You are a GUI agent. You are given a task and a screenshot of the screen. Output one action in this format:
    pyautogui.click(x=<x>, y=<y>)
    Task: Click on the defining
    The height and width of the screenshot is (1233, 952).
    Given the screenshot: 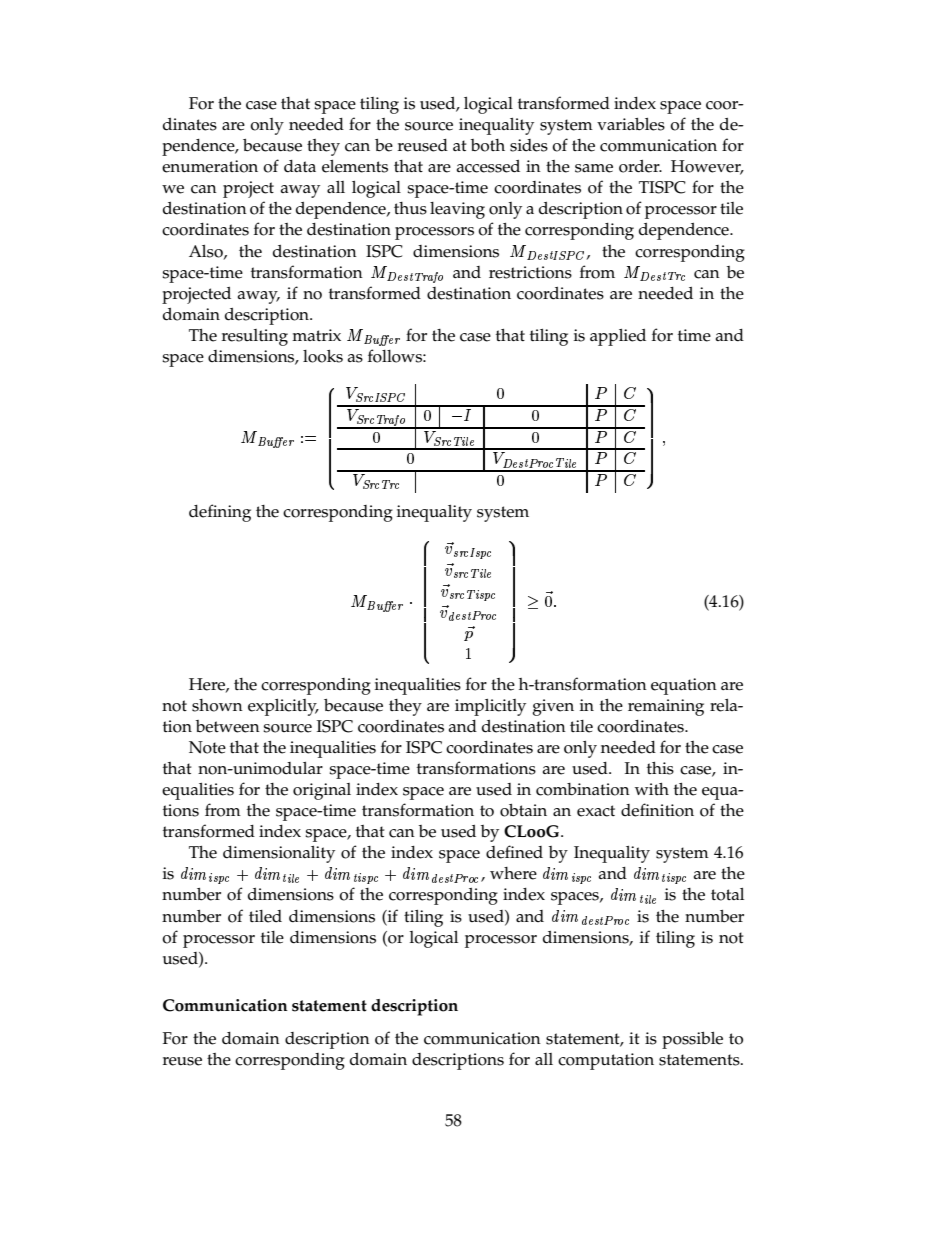 What is the action you would take?
    pyautogui.click(x=220, y=513)
